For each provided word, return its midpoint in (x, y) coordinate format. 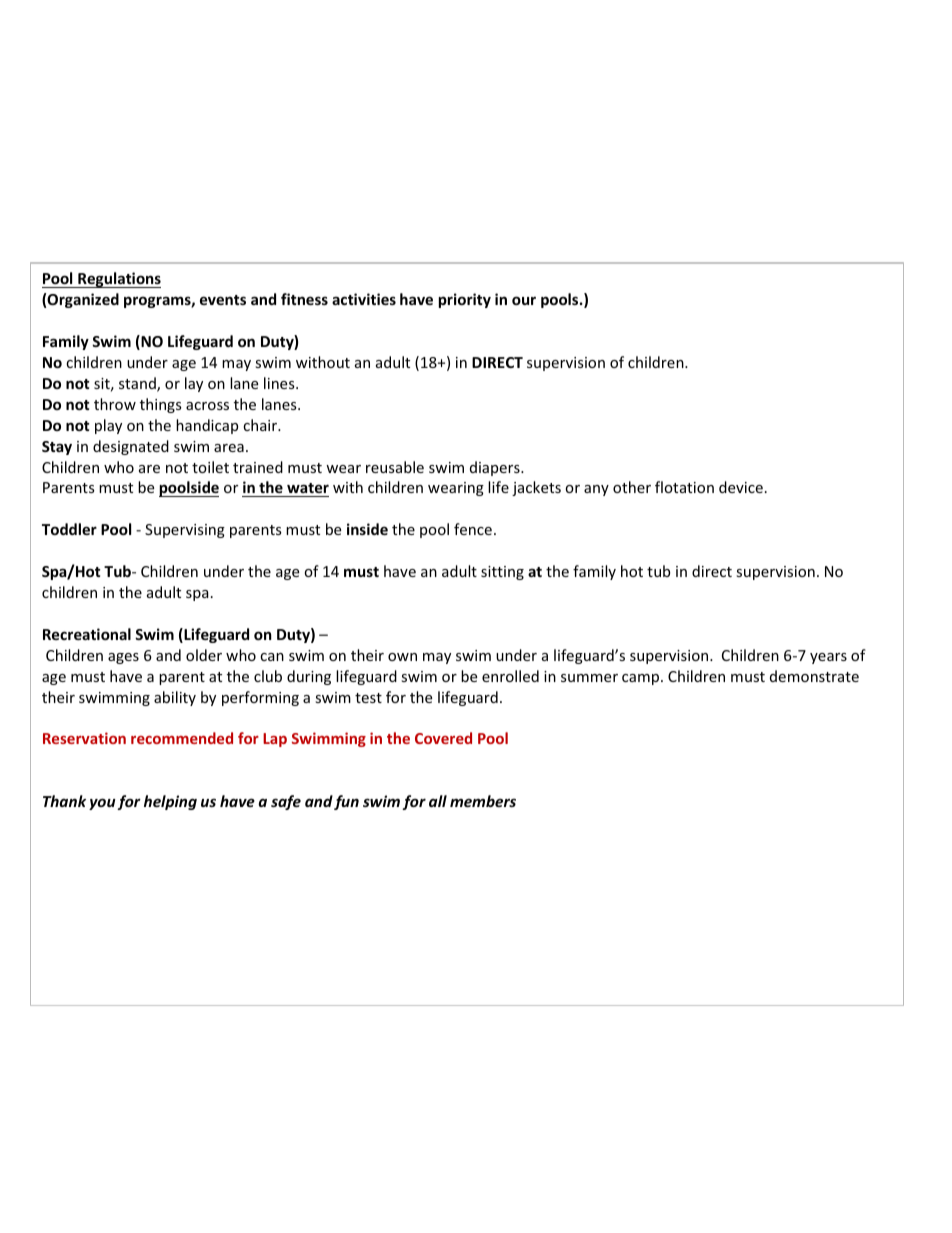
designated (131, 447)
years (828, 658)
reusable (395, 467)
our (524, 300)
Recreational (87, 634)
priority (465, 300)
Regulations (118, 280)
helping (170, 802)
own (402, 657)
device (741, 487)
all (438, 801)
